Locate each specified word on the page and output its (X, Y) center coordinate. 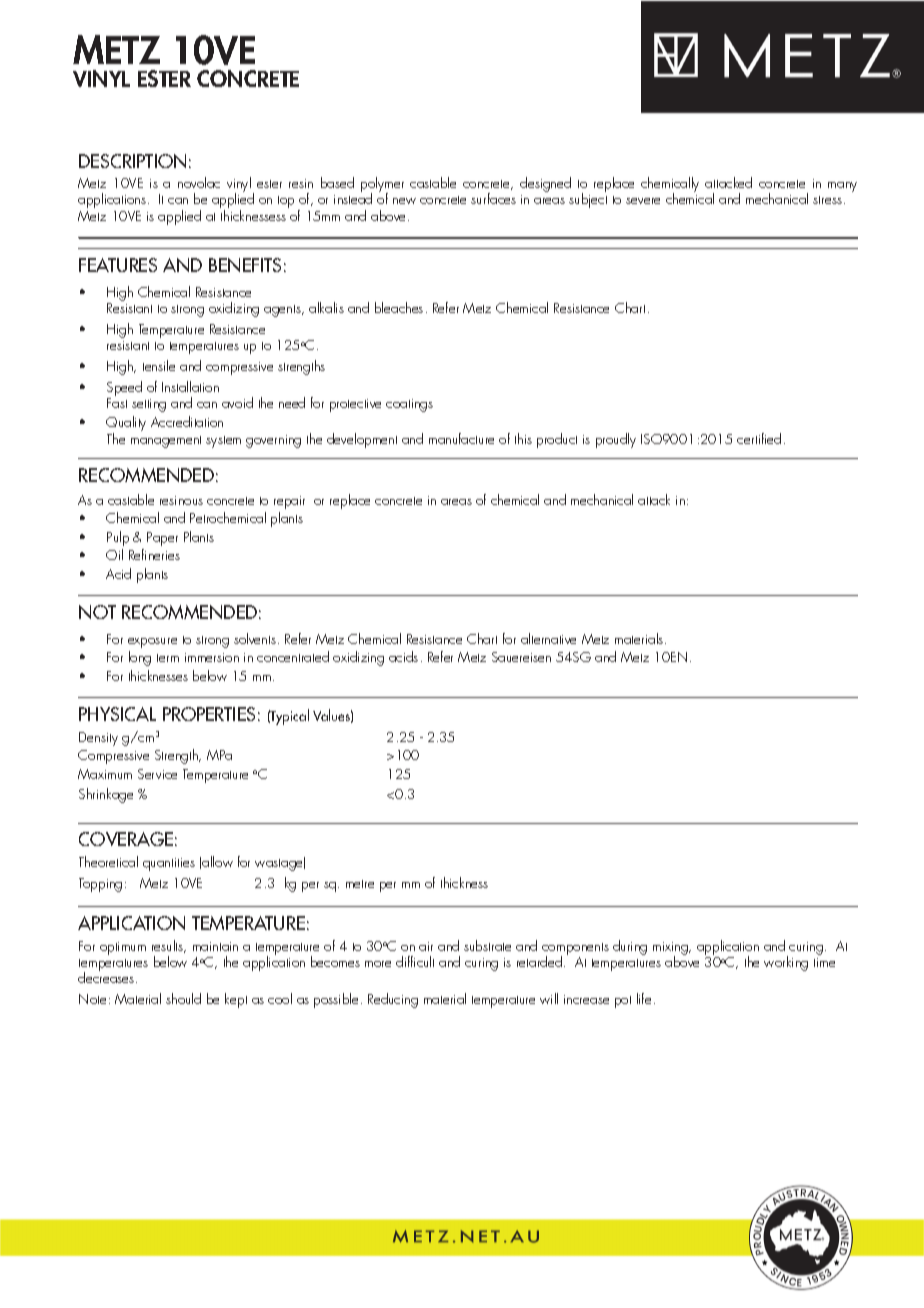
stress (827, 200)
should (183, 998)
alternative (548, 638)
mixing (671, 949)
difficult (415, 961)
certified (759, 438)
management (166, 442)
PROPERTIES (209, 714)
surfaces (493, 198)
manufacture (461, 438)
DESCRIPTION (132, 161)
